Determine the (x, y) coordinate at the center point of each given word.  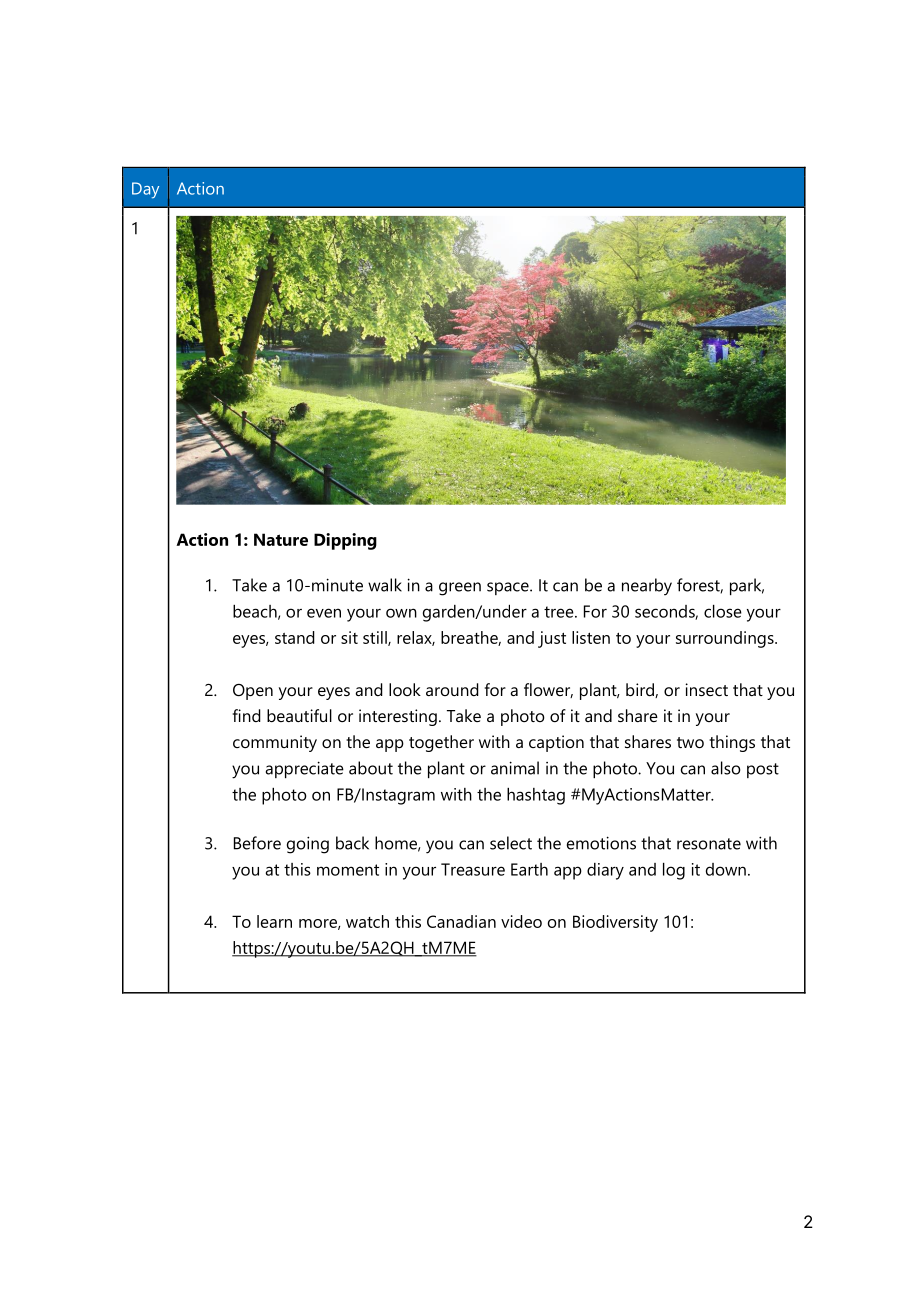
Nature (281, 539)
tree (560, 612)
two (690, 742)
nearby (647, 587)
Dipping (345, 541)
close (723, 611)
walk (385, 585)
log (674, 871)
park (747, 586)
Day (145, 190)
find (247, 715)
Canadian (461, 921)
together (441, 743)
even (324, 613)
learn (274, 921)
